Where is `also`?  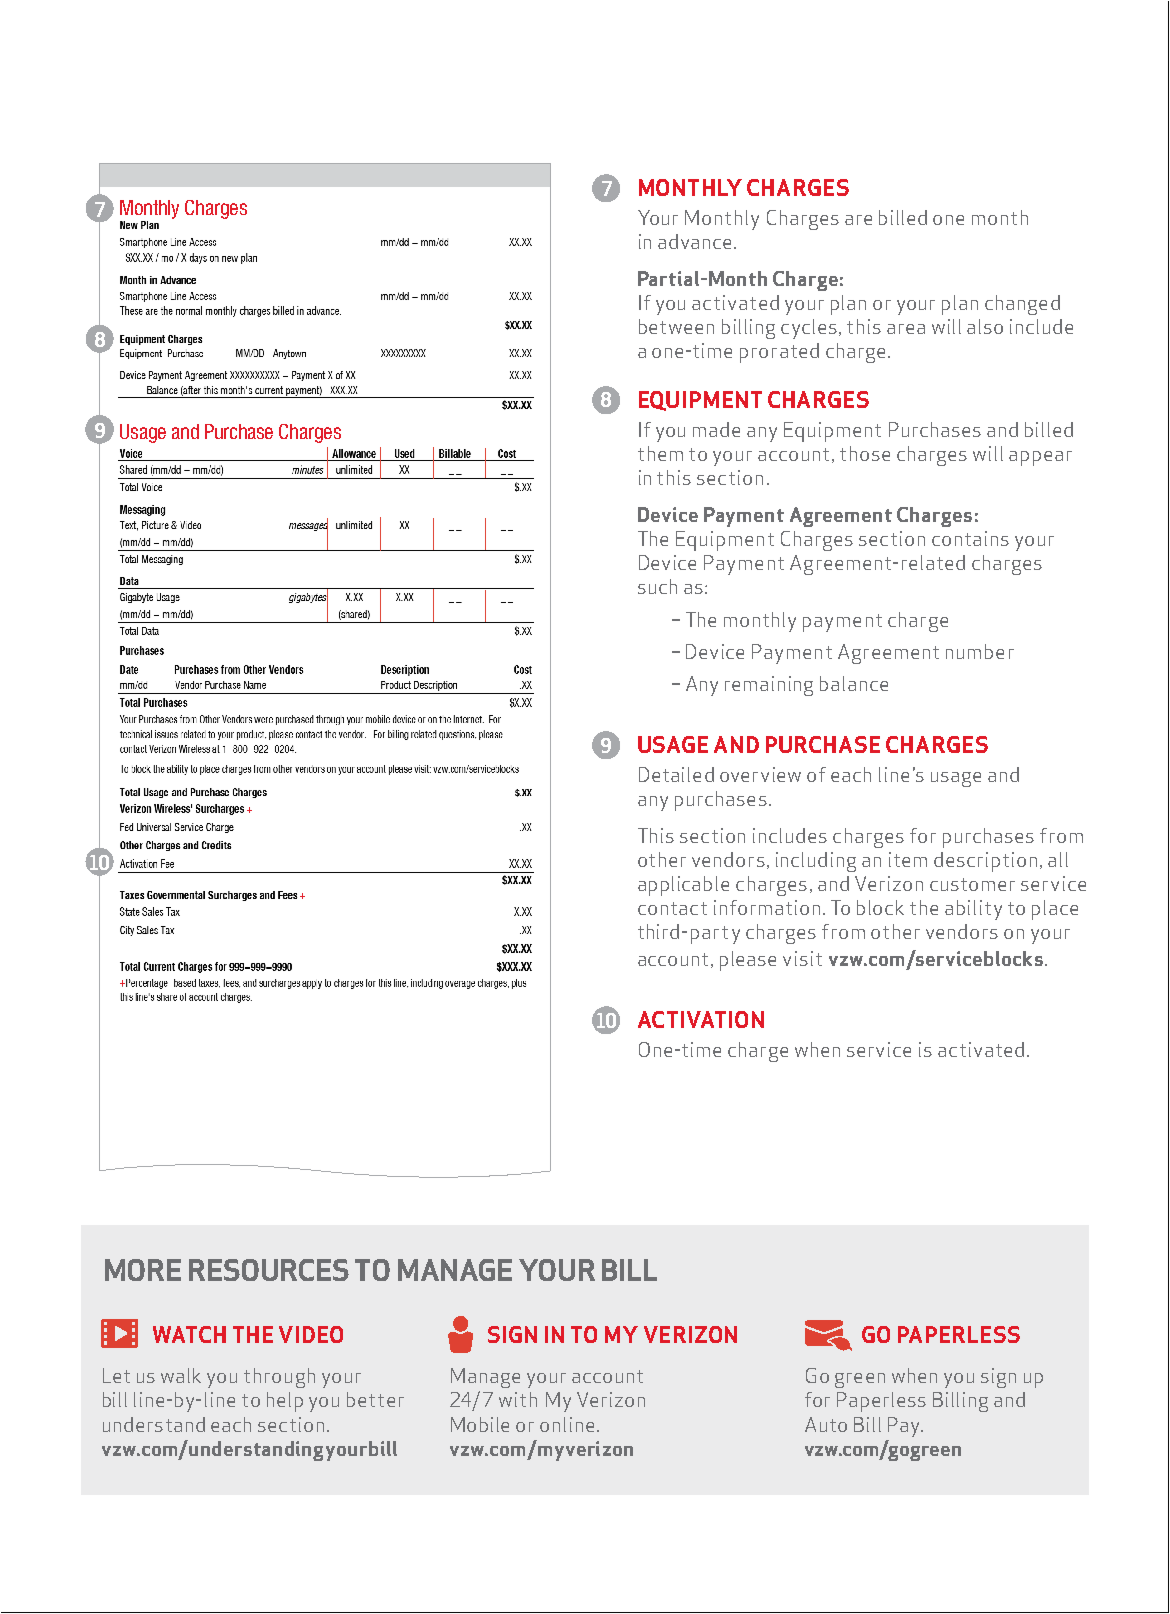 also is located at coordinates (985, 326).
